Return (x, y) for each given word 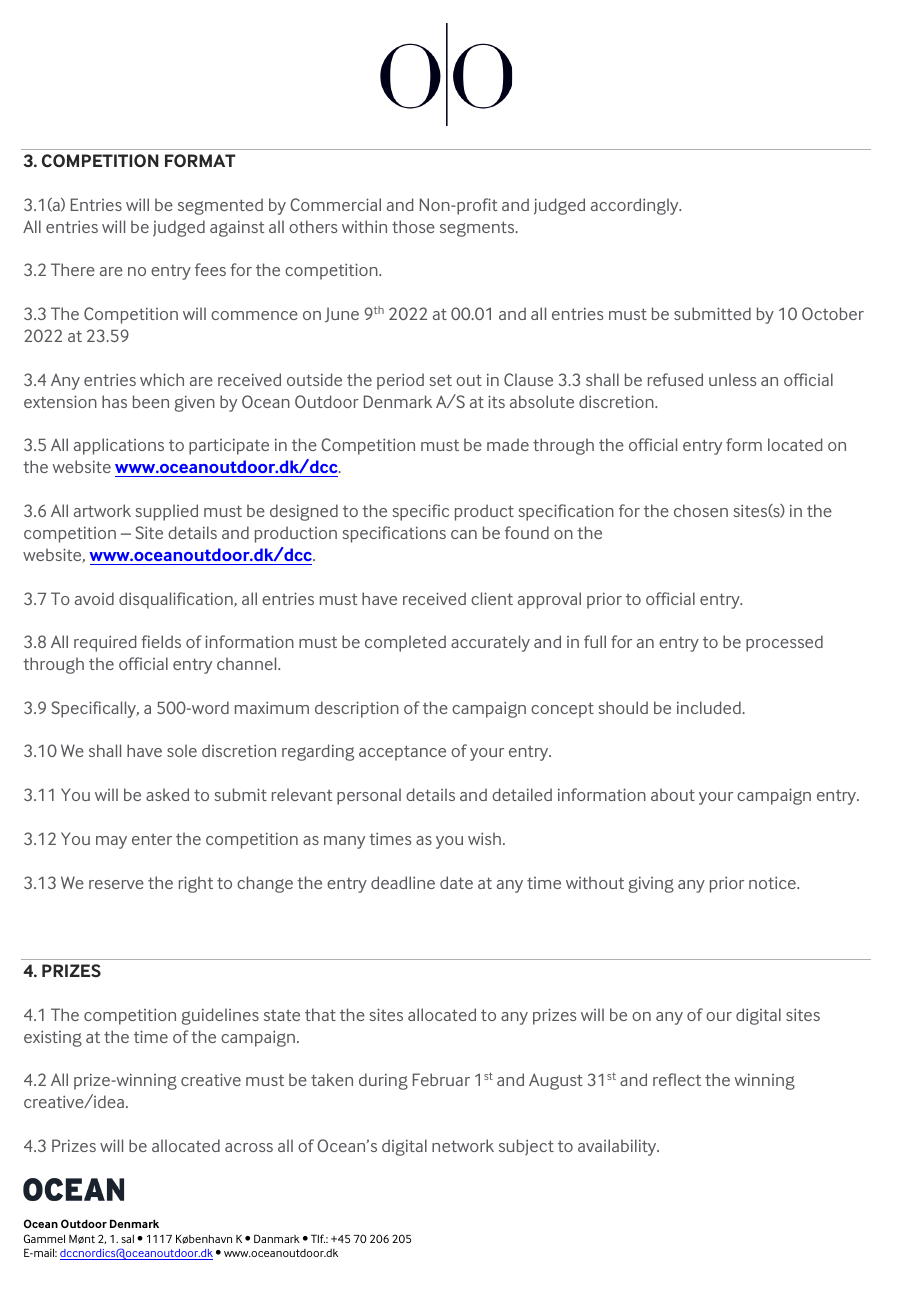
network (463, 1145)
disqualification (177, 600)
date (456, 882)
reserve (116, 884)
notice (773, 882)
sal (127, 1239)
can (464, 534)
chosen (701, 510)
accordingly (636, 206)
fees (210, 269)
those (413, 226)
